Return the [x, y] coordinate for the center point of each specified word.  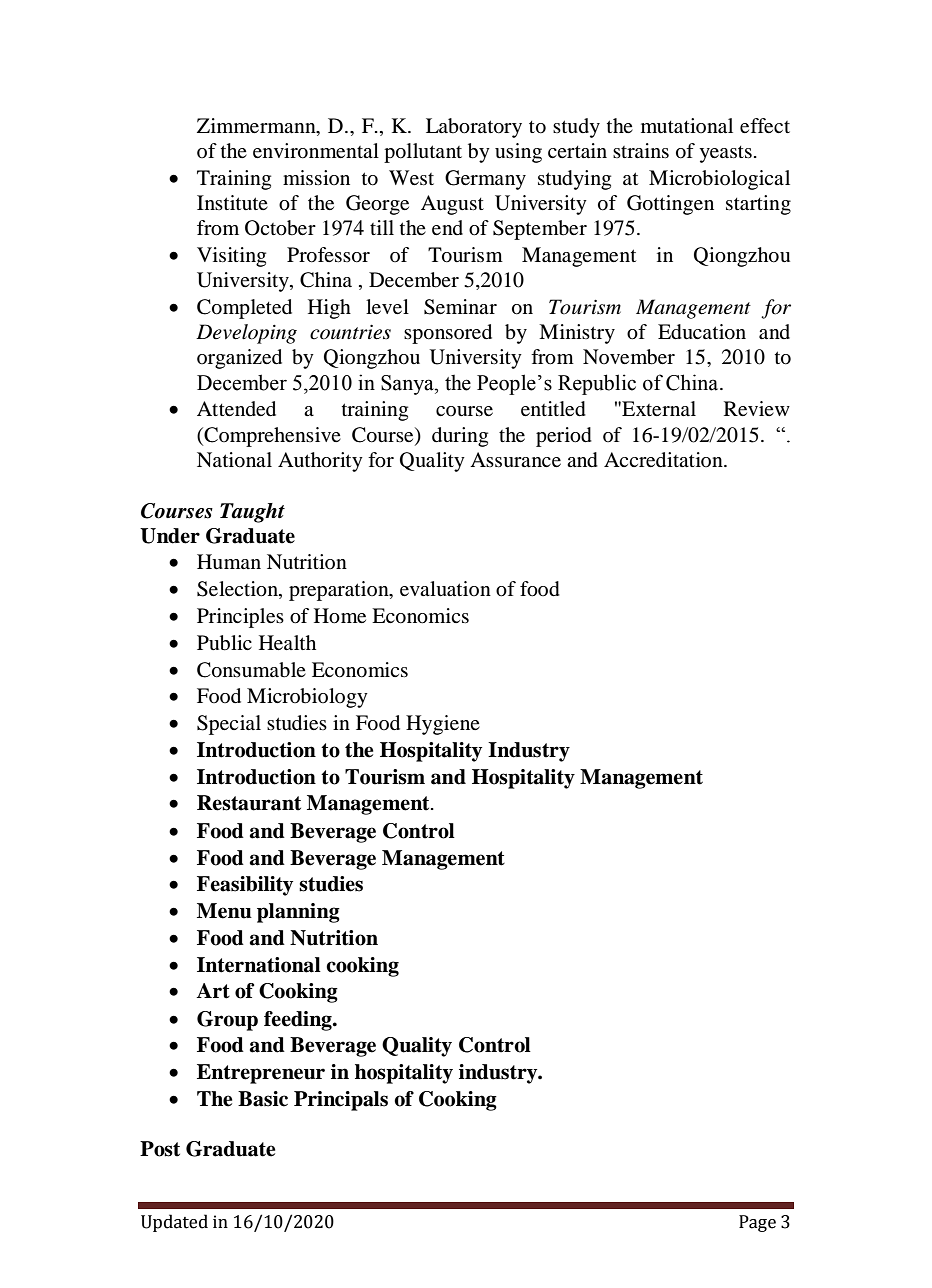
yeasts [725, 154]
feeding [299, 1021]
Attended [236, 409]
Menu [224, 911]
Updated [174, 1223]
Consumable [251, 670]
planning [298, 913]
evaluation [445, 589]
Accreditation [664, 460]
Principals [341, 1101]
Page [757, 1223]
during [460, 437]
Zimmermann [257, 125]
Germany [485, 180]
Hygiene [443, 725]
